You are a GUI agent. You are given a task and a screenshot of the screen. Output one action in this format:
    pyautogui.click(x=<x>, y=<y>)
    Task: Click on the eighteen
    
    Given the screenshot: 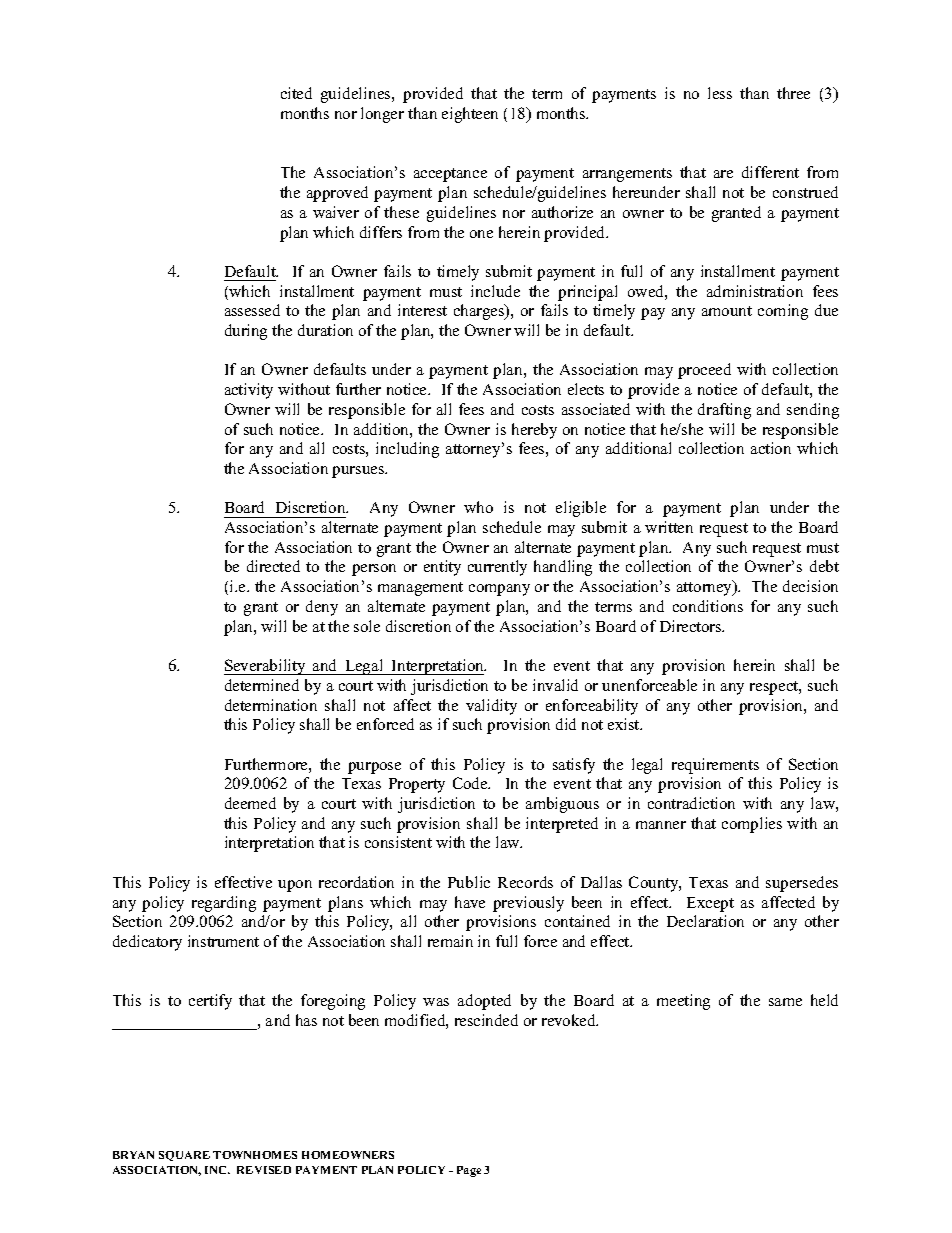 What is the action you would take?
    pyautogui.click(x=470, y=115)
